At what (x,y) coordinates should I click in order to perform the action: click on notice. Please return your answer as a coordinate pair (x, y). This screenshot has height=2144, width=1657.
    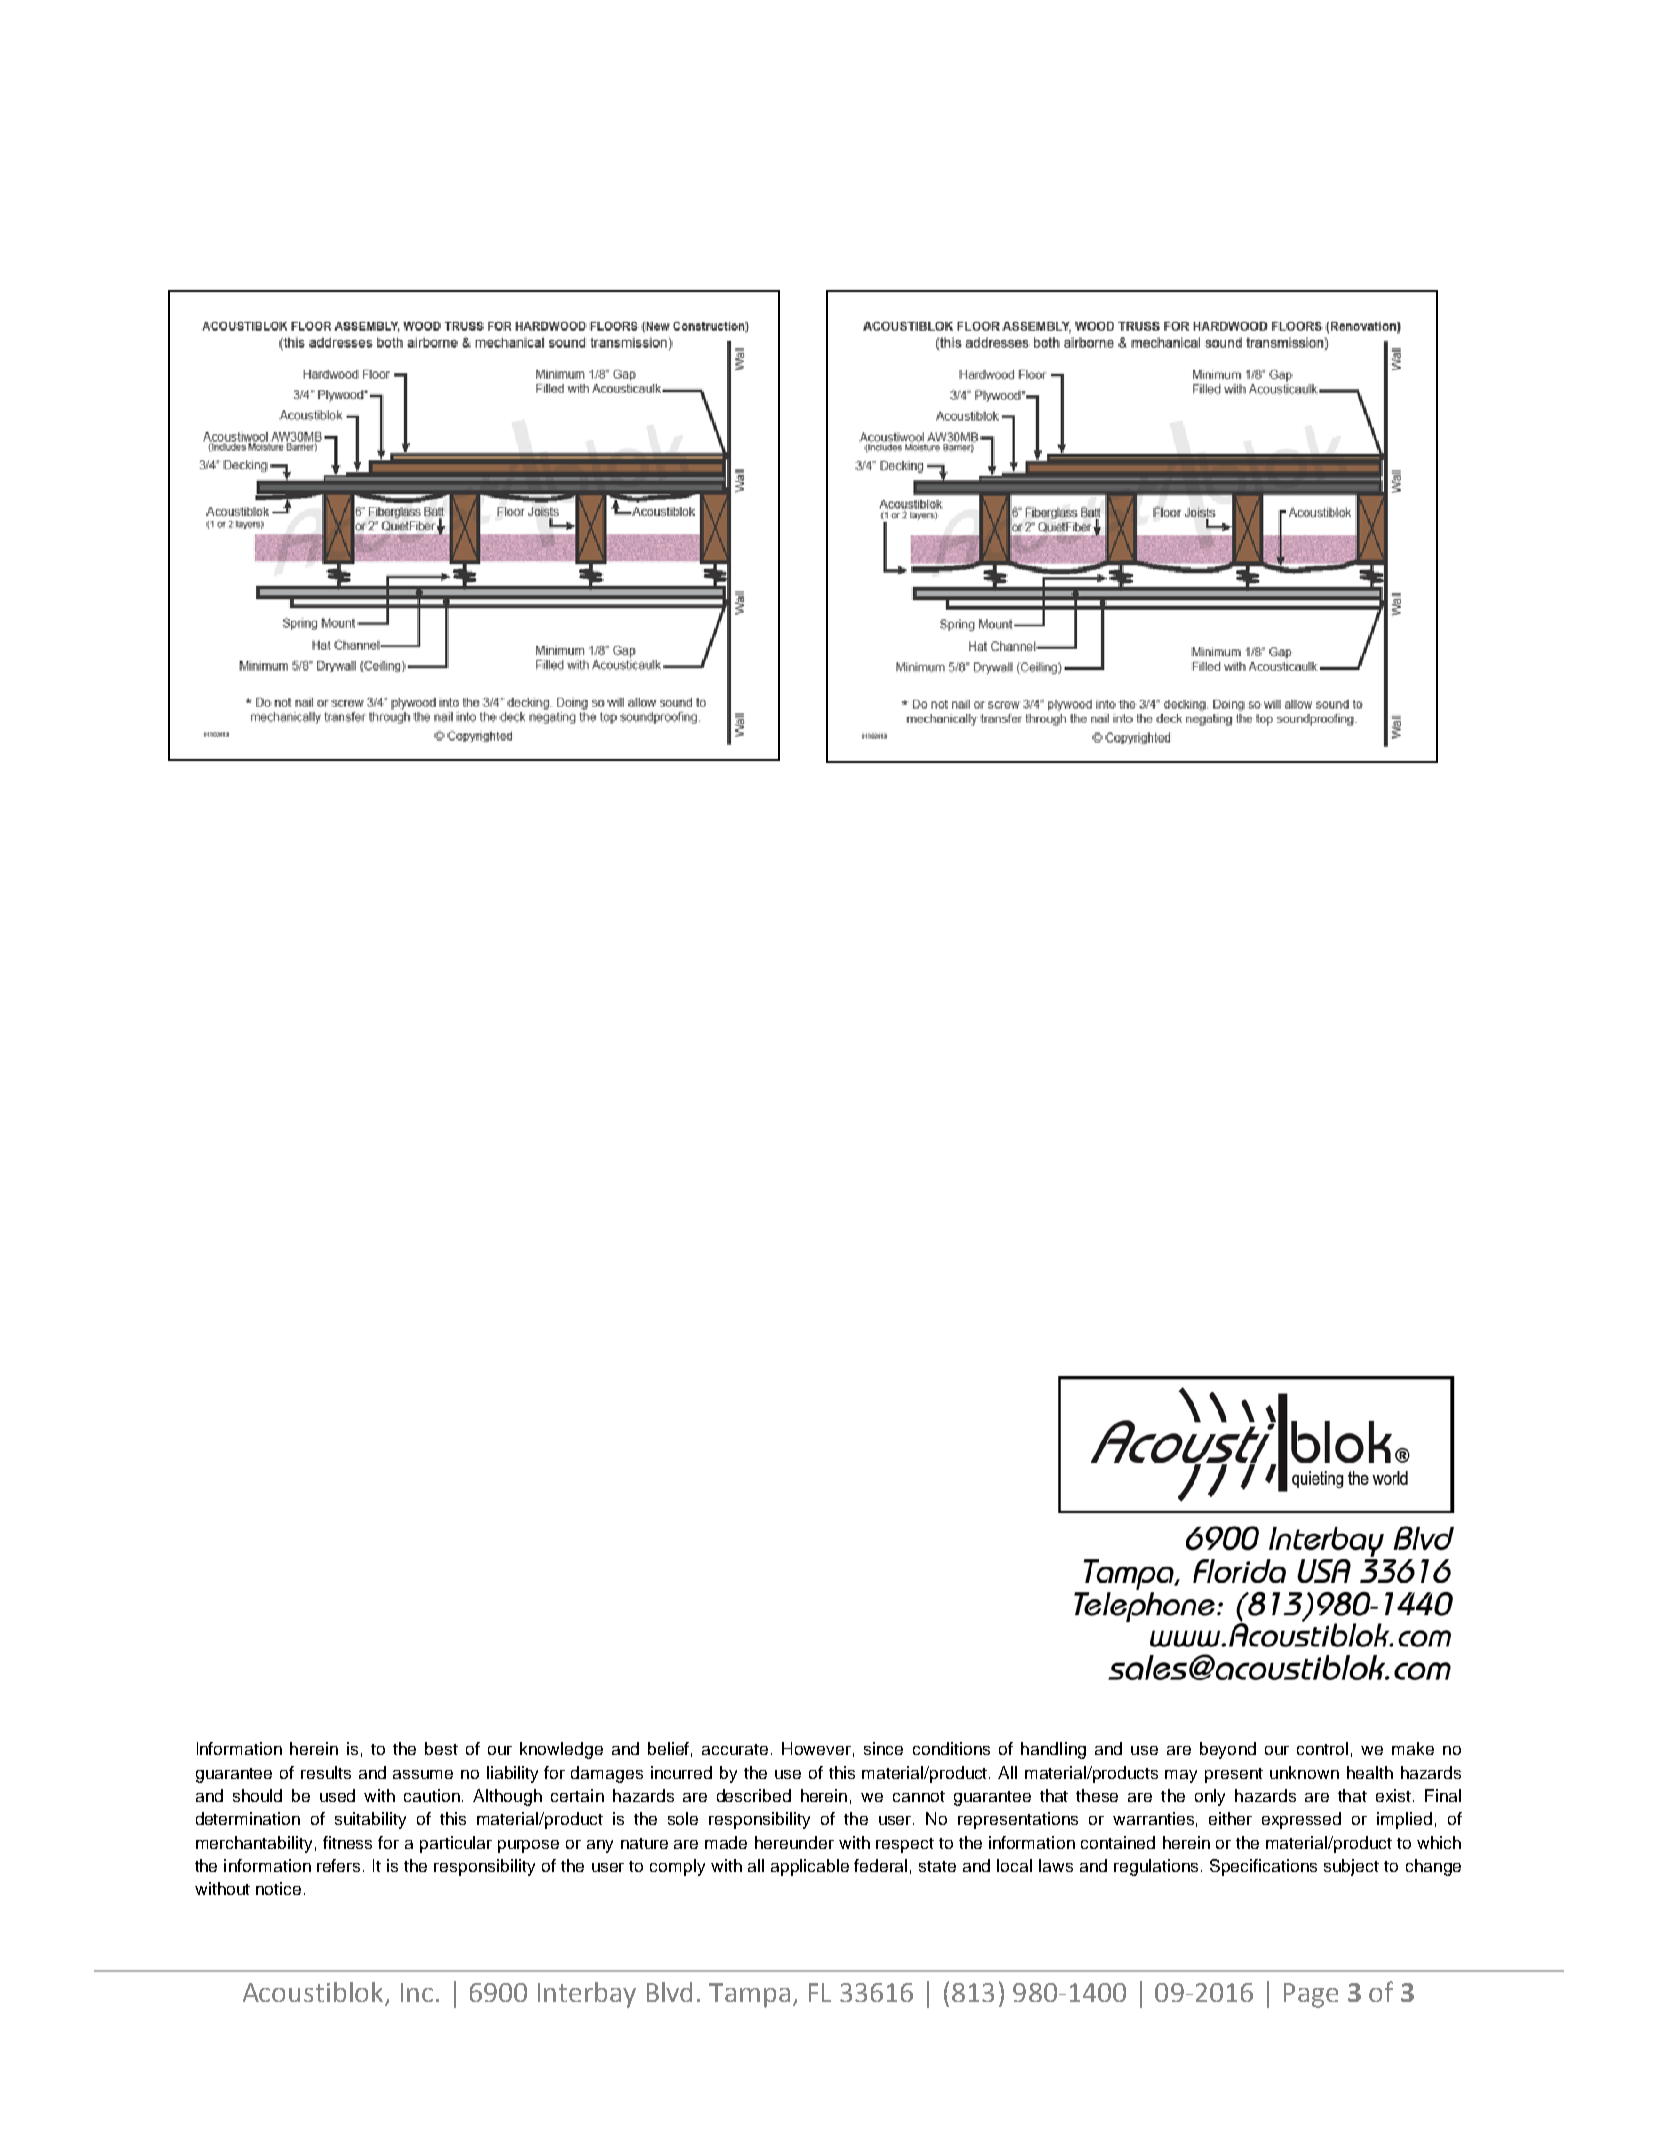
    Looking at the image, I should click on (278, 1888).
